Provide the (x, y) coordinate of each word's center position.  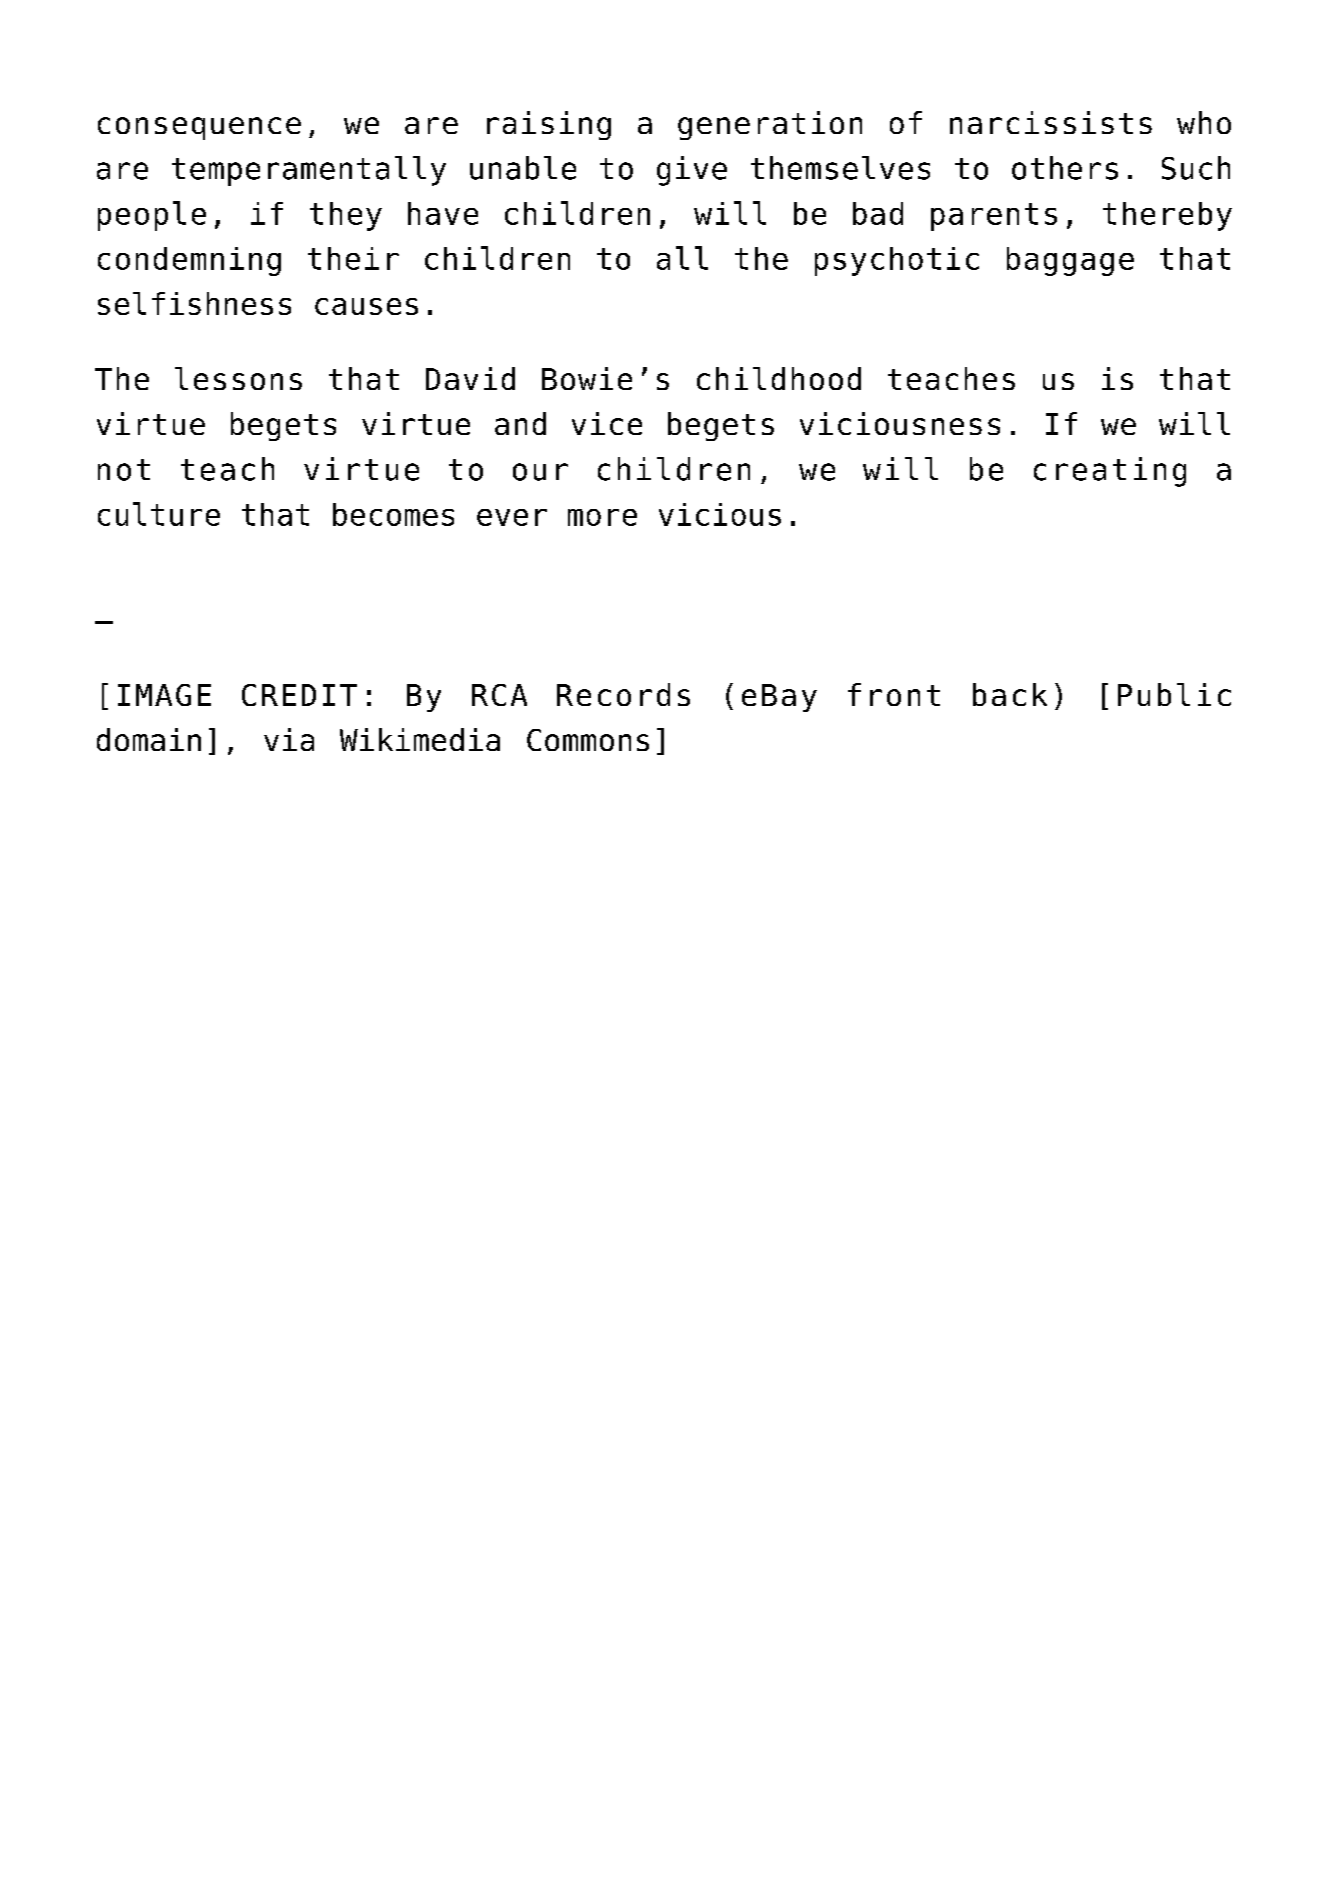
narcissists (1051, 122)
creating (1110, 472)
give (692, 171)
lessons (238, 378)
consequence (199, 128)
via (289, 739)
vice (607, 423)
